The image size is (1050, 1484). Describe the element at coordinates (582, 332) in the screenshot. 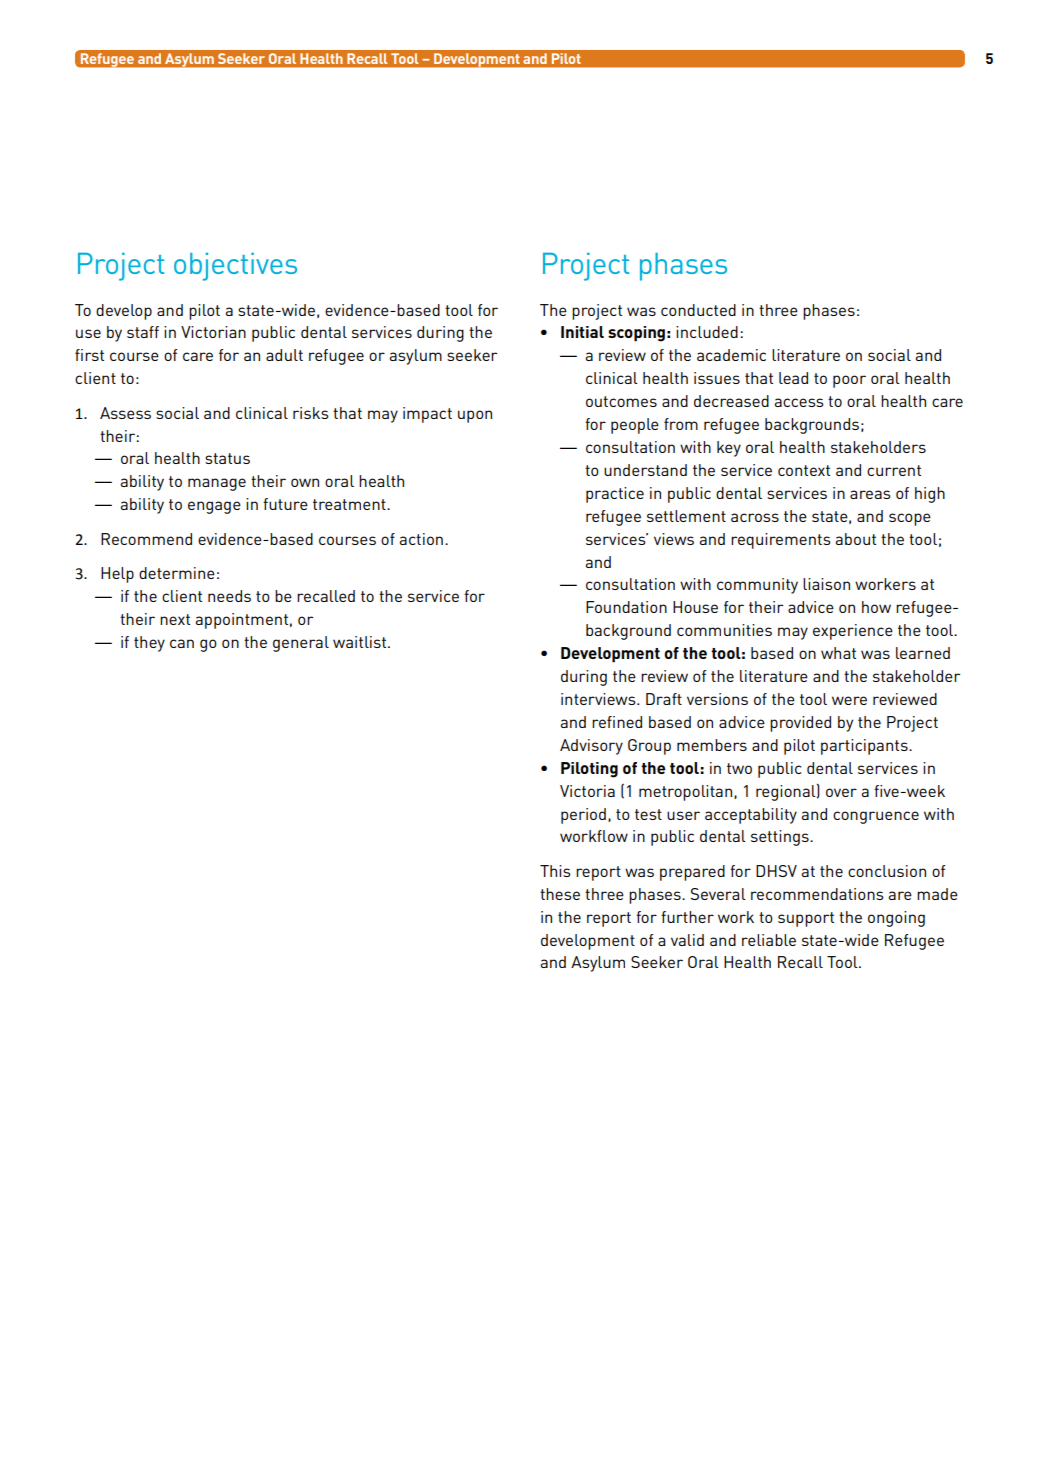

I see `Initial` at that location.
